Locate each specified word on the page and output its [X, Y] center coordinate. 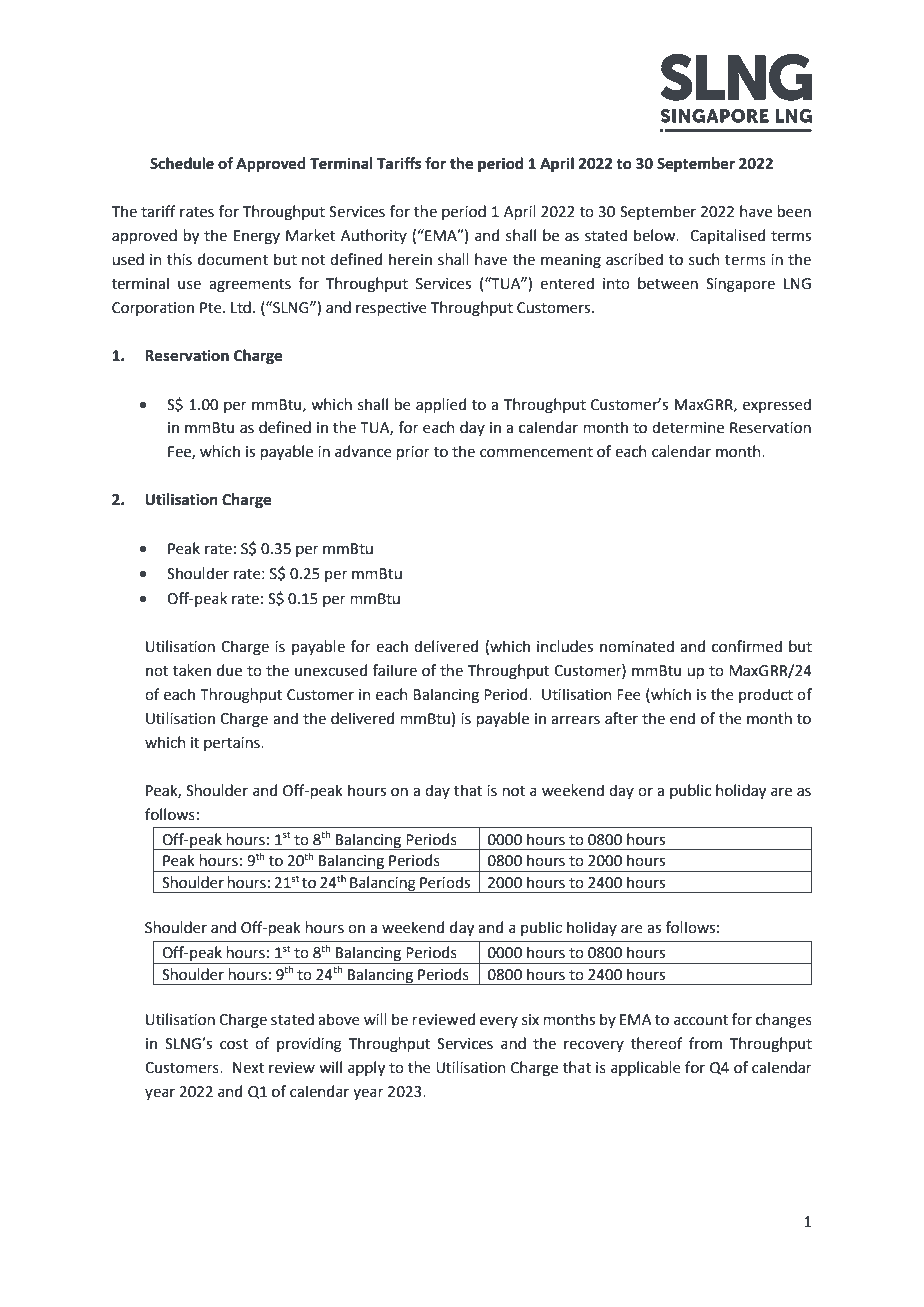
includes [565, 646]
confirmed [747, 646]
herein [410, 259]
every [499, 1022]
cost [234, 1044]
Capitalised [727, 236]
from [705, 1043]
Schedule [182, 163]
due [229, 670]
